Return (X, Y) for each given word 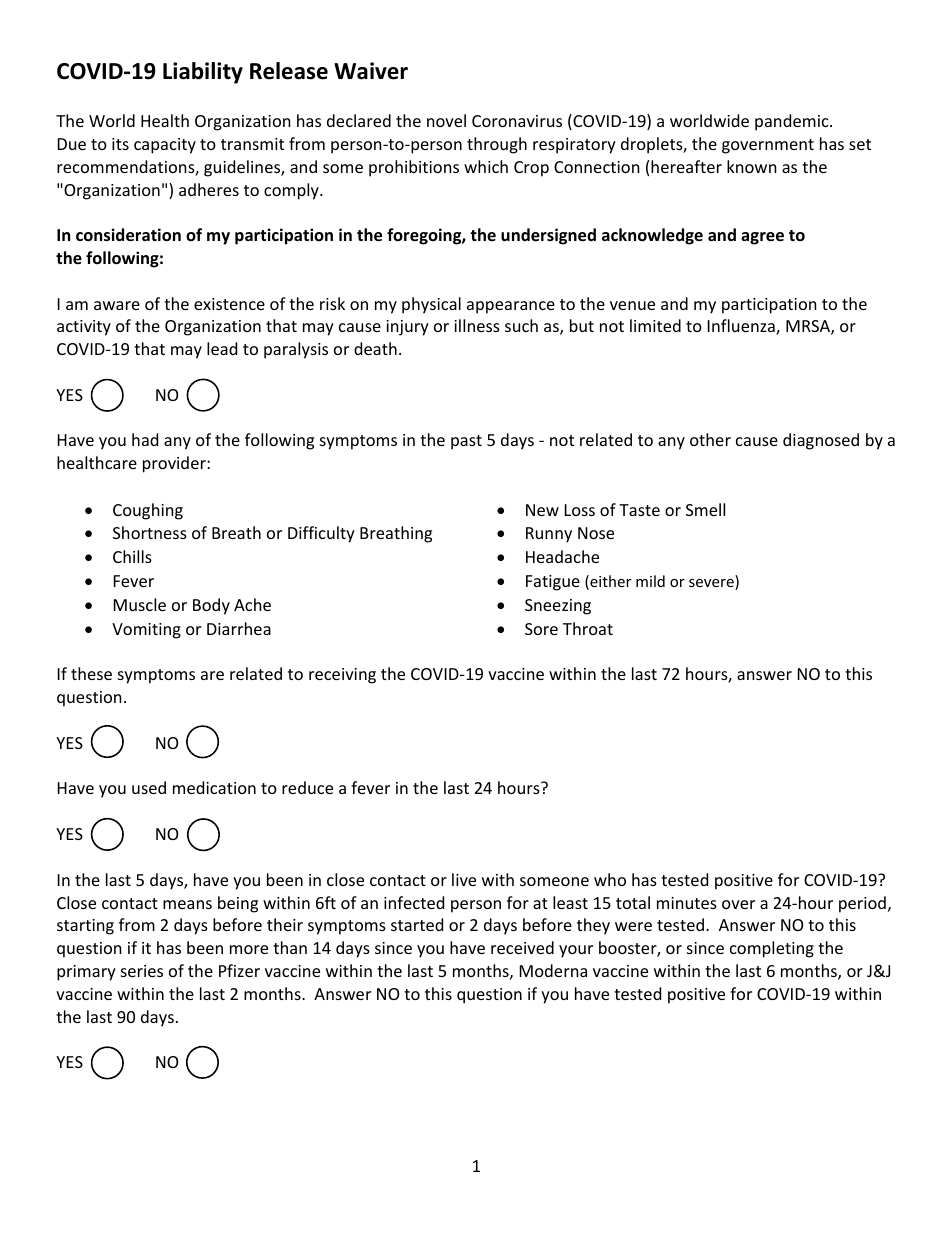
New (542, 510)
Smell (705, 509)
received (522, 947)
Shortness (150, 532)
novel (446, 120)
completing (772, 949)
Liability (203, 73)
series (142, 971)
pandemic (793, 122)
